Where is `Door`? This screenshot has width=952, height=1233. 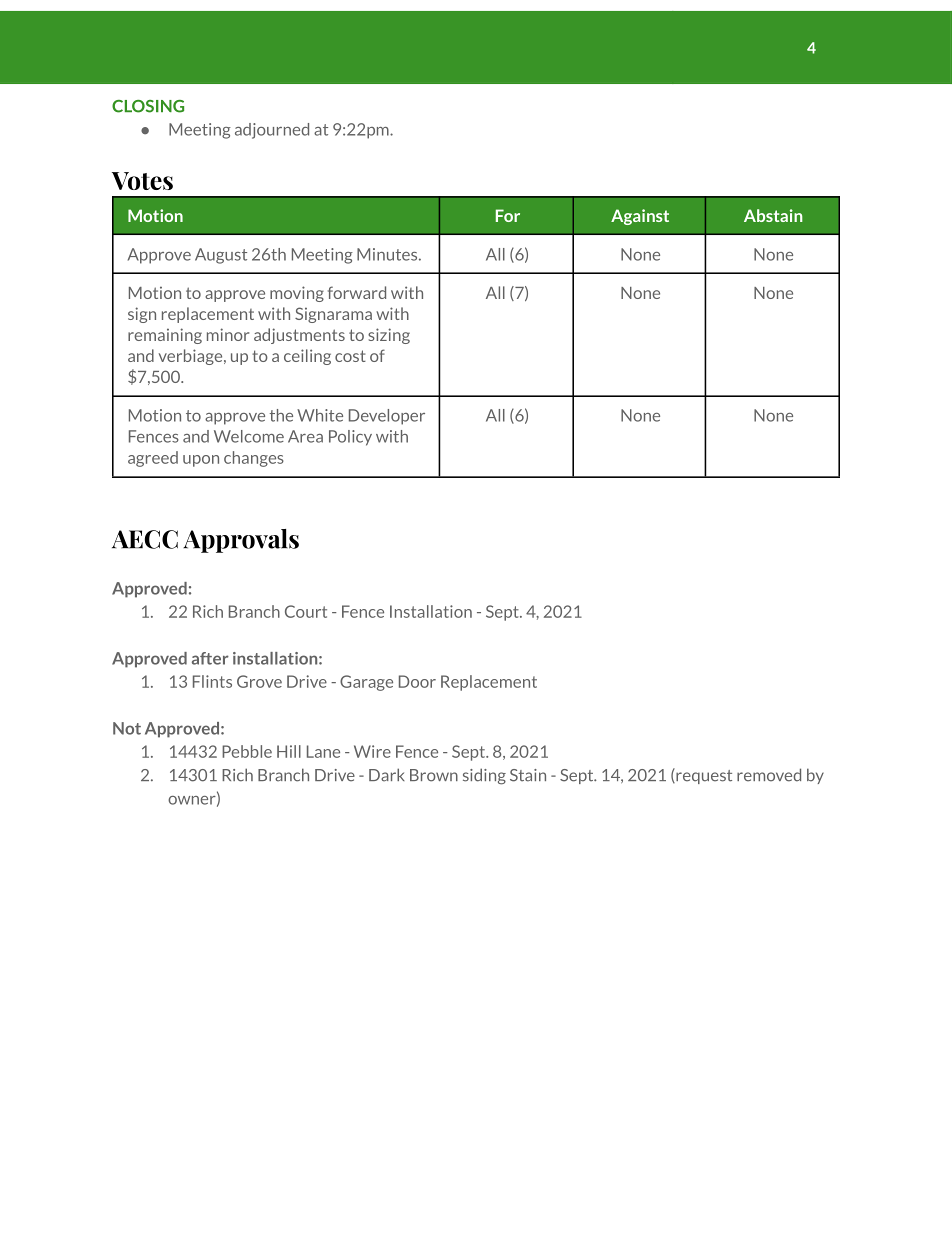 Door is located at coordinates (417, 681).
